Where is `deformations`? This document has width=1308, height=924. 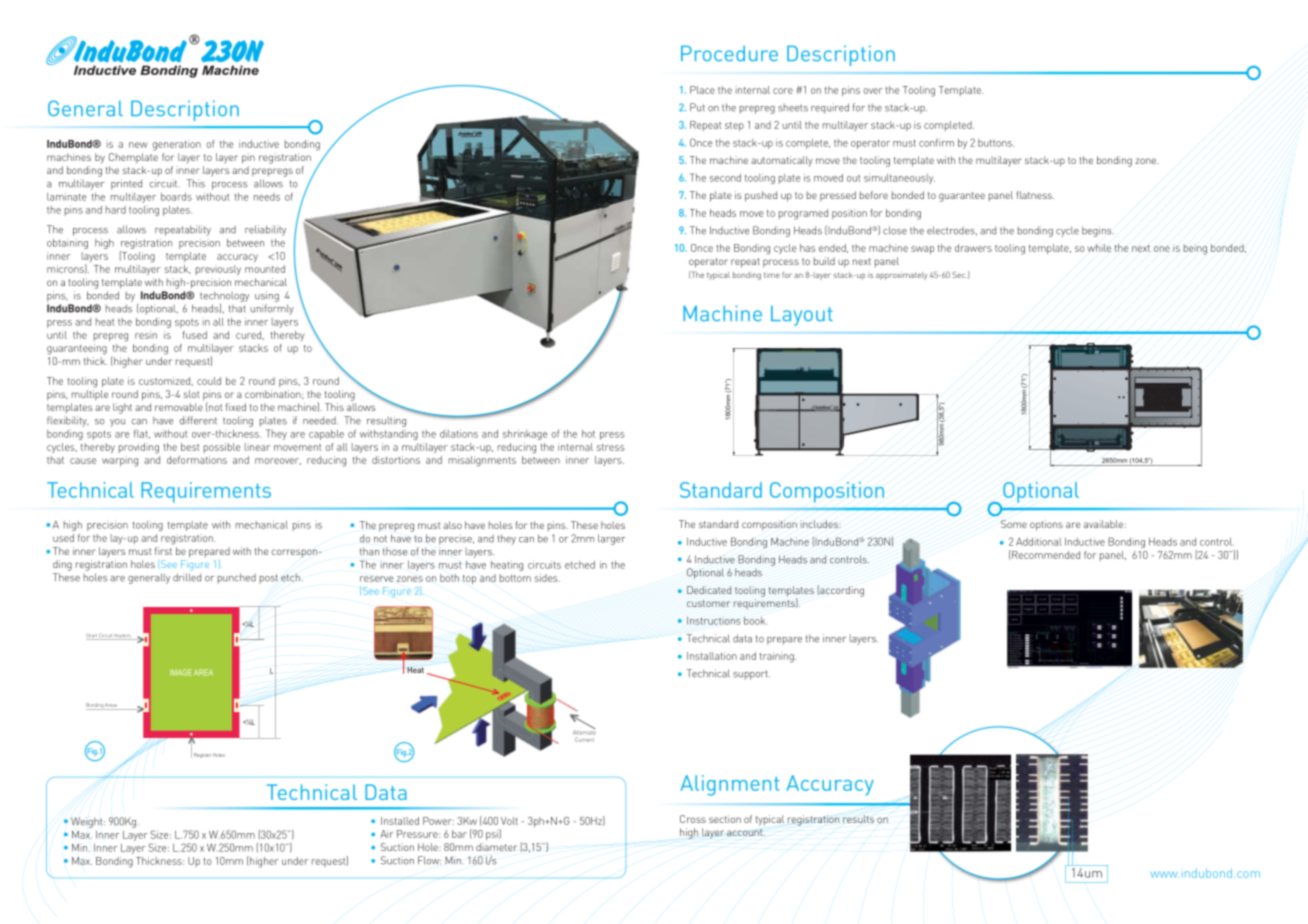 deformations is located at coordinates (197, 460).
